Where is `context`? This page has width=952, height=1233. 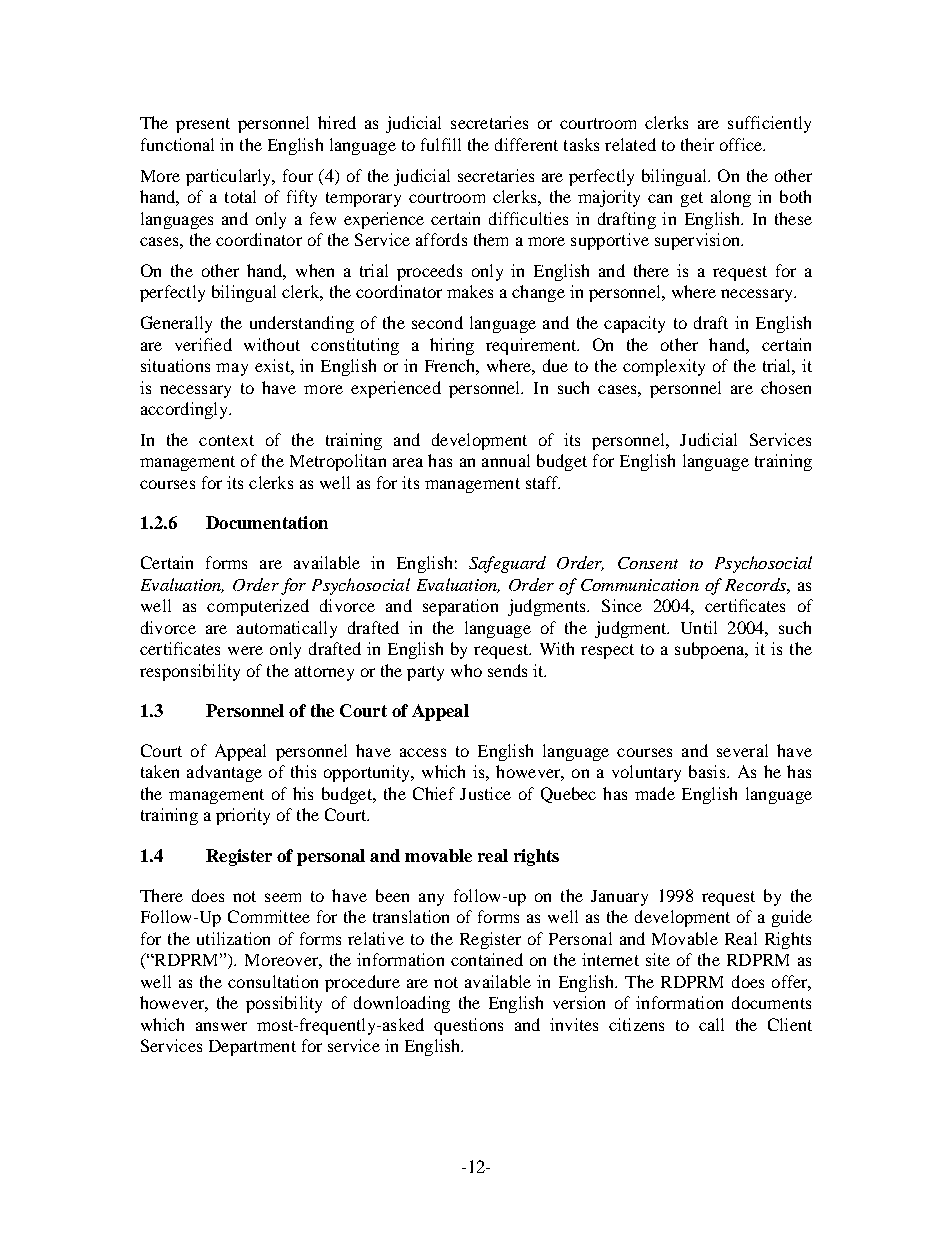 context is located at coordinates (226, 440).
